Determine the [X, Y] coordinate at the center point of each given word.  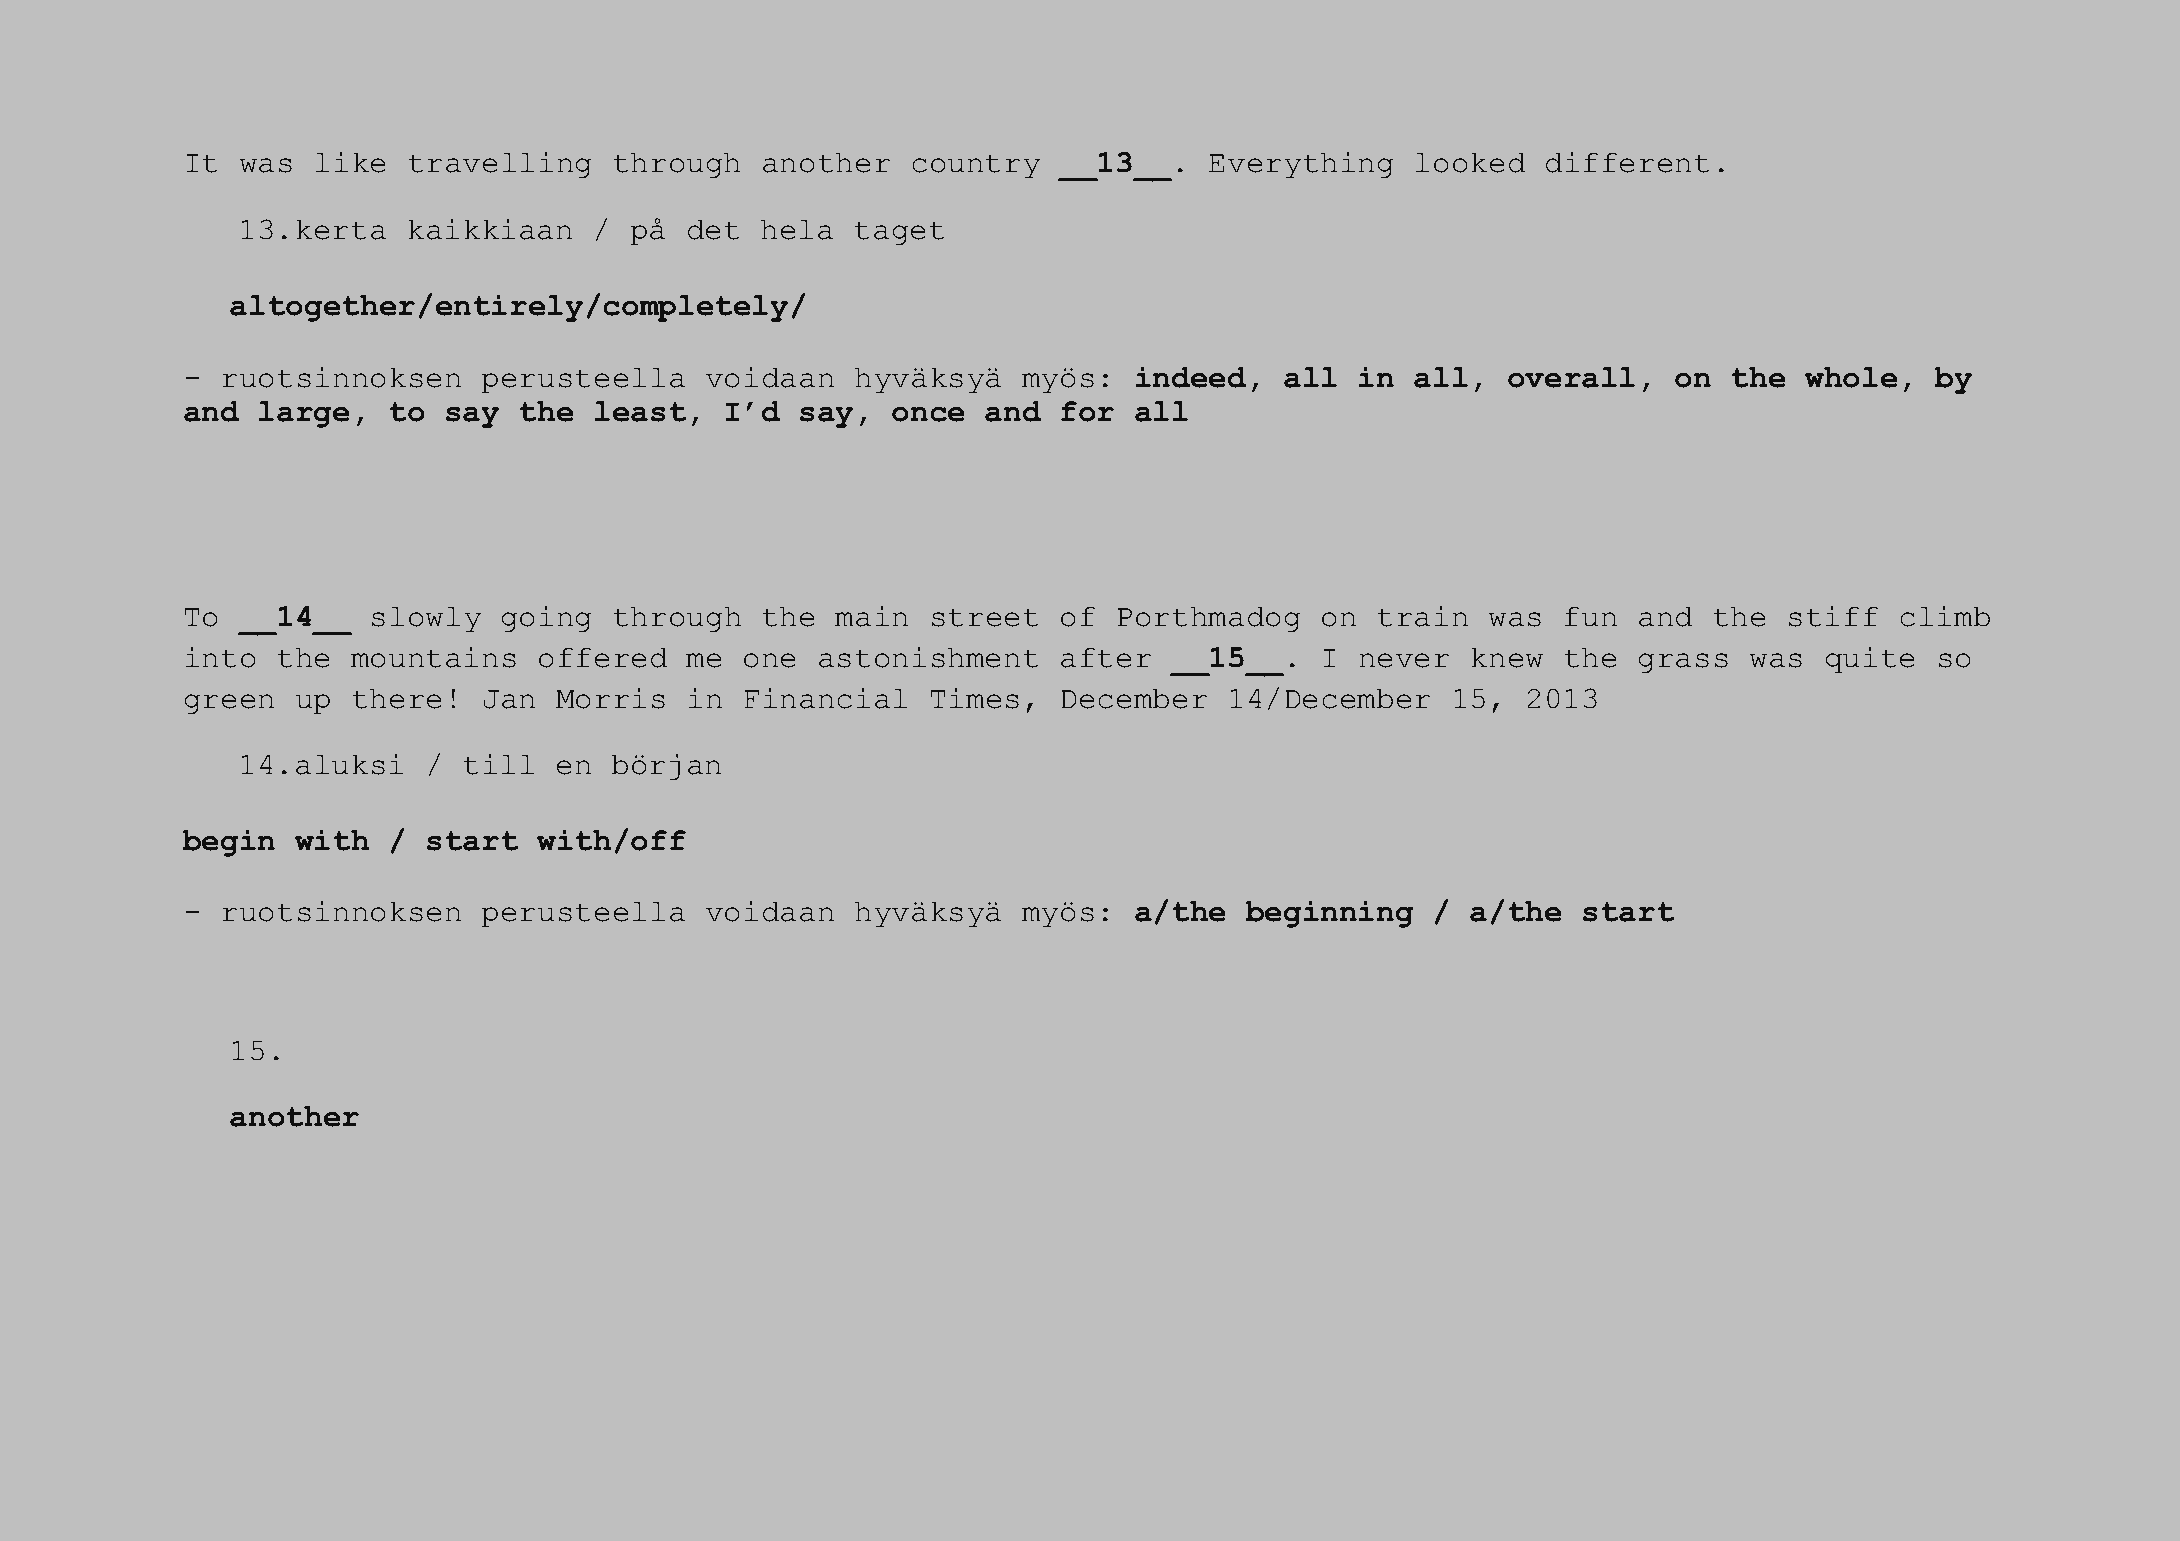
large [304, 414]
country [976, 166]
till [499, 764]
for [1087, 411]
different [1628, 162]
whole [1851, 377]
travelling [500, 165]
